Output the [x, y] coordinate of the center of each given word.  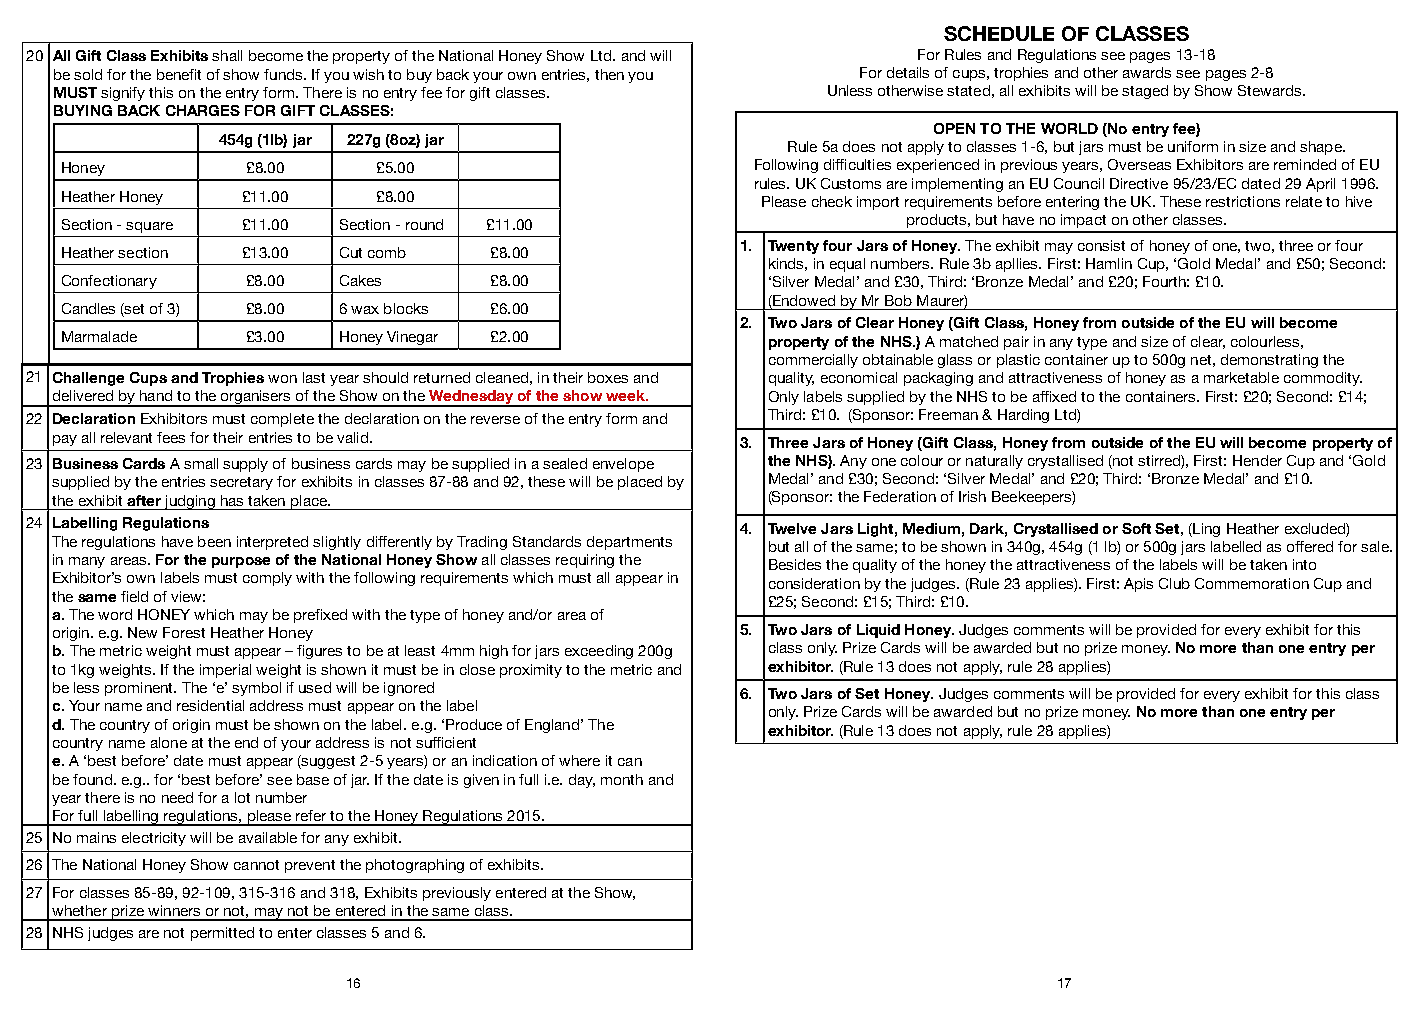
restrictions [1243, 201]
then [609, 74]
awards [1147, 72]
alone [169, 742]
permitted [222, 934]
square [149, 227]
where [579, 760]
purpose [241, 562]
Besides [795, 564]
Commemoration [1252, 583]
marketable [1241, 377]
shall [227, 55]
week [627, 395]
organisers [256, 398]
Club [1174, 583]
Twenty [793, 247]
